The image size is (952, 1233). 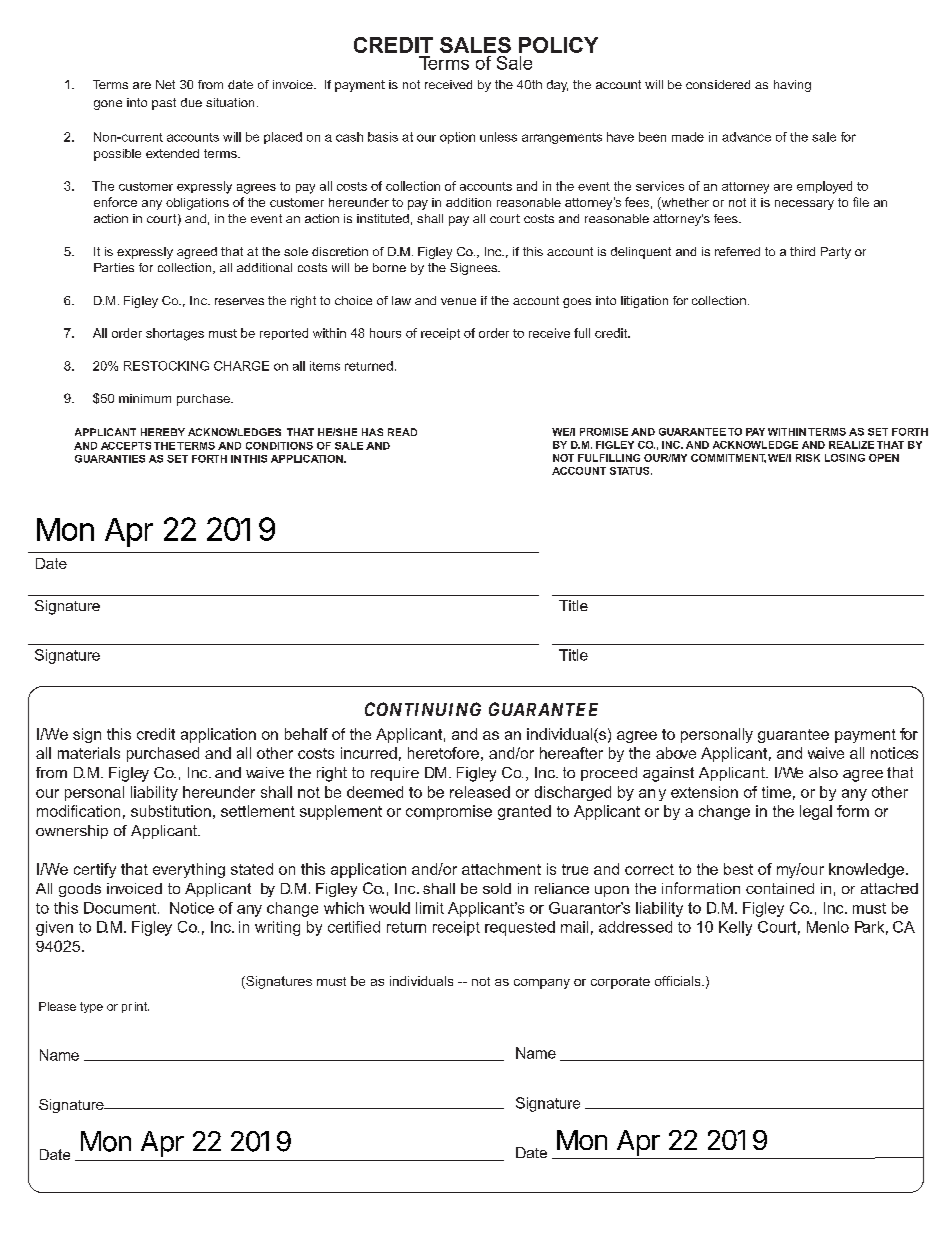 What do you see at coordinates (89, 753) in the image?
I see `materials` at bounding box center [89, 753].
